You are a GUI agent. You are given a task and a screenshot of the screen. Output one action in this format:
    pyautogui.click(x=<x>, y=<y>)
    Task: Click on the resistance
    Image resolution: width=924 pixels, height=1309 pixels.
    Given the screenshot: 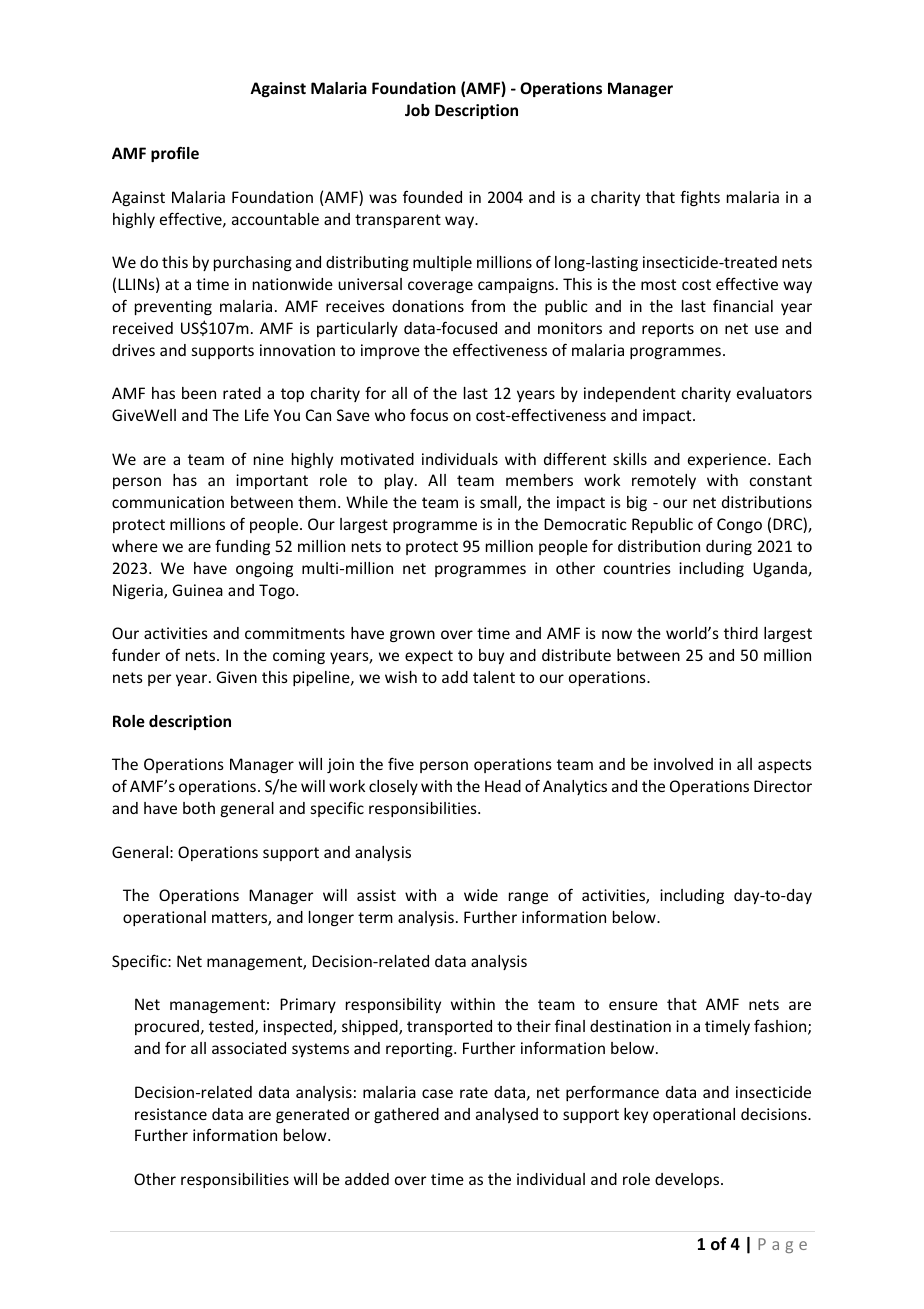 What is the action you would take?
    pyautogui.click(x=171, y=1114)
